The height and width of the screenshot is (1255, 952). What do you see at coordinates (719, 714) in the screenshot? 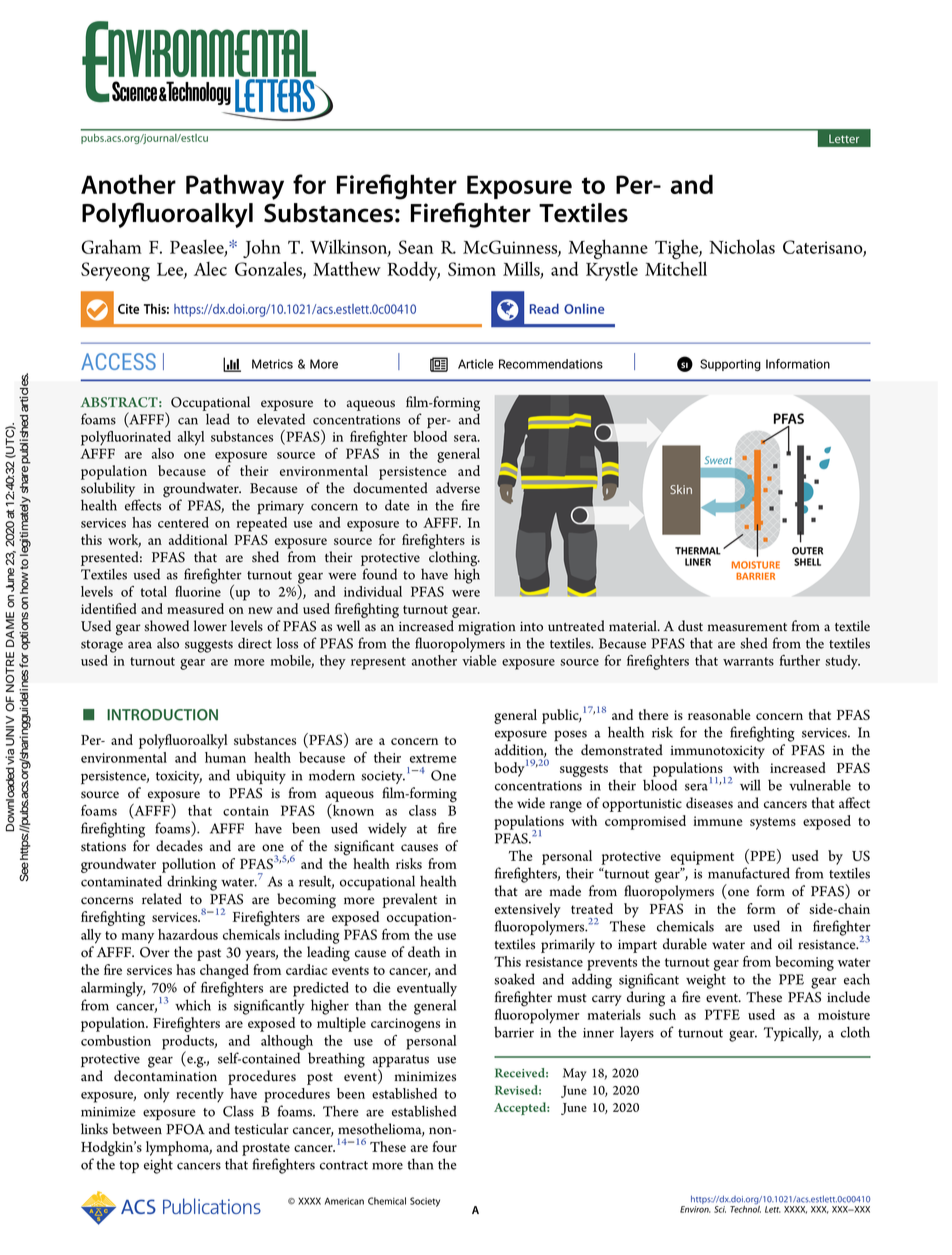
I see `reasonable` at bounding box center [719, 714].
